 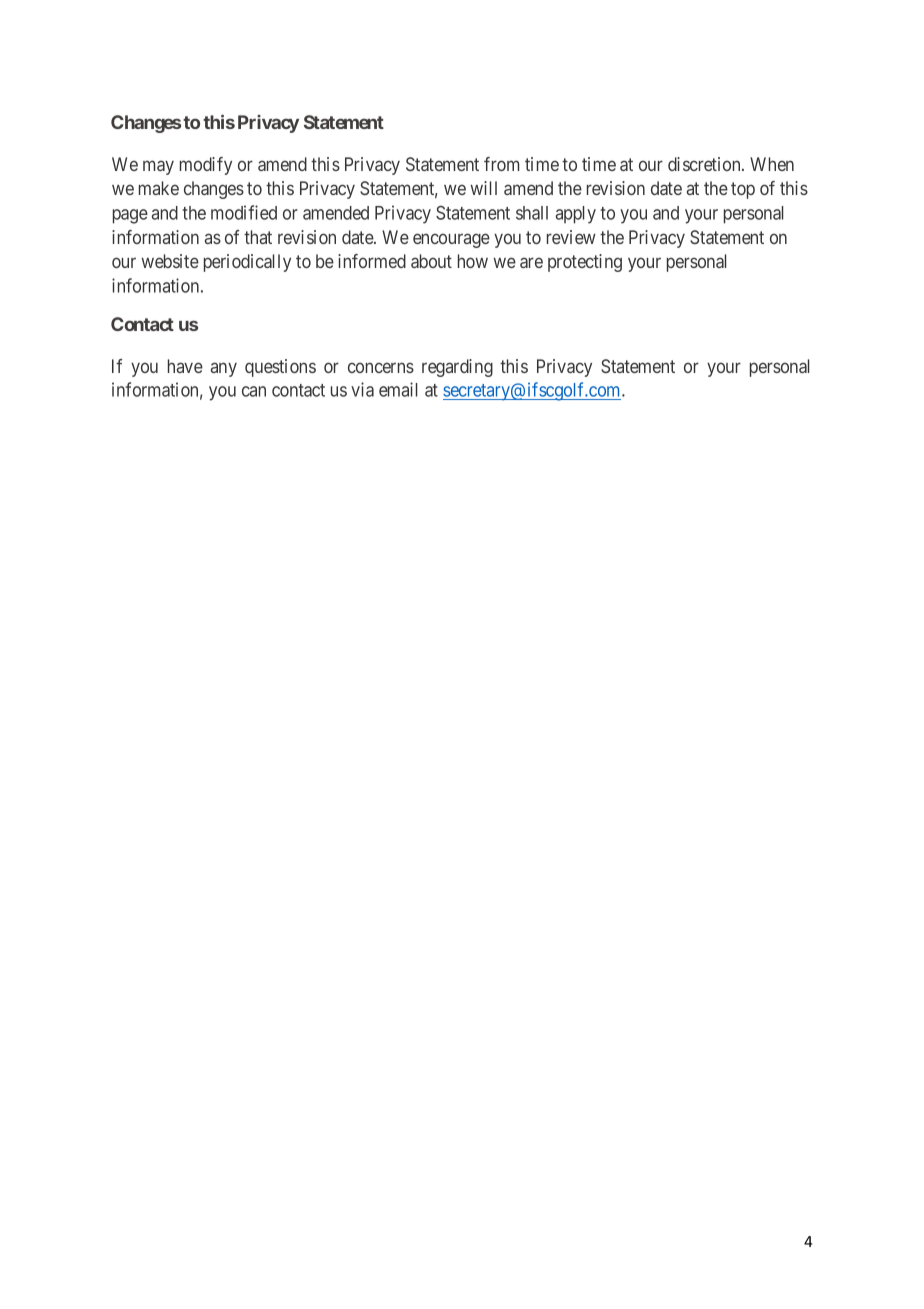 What do you see at coordinates (381, 367) in the image?
I see `concerns` at bounding box center [381, 367].
